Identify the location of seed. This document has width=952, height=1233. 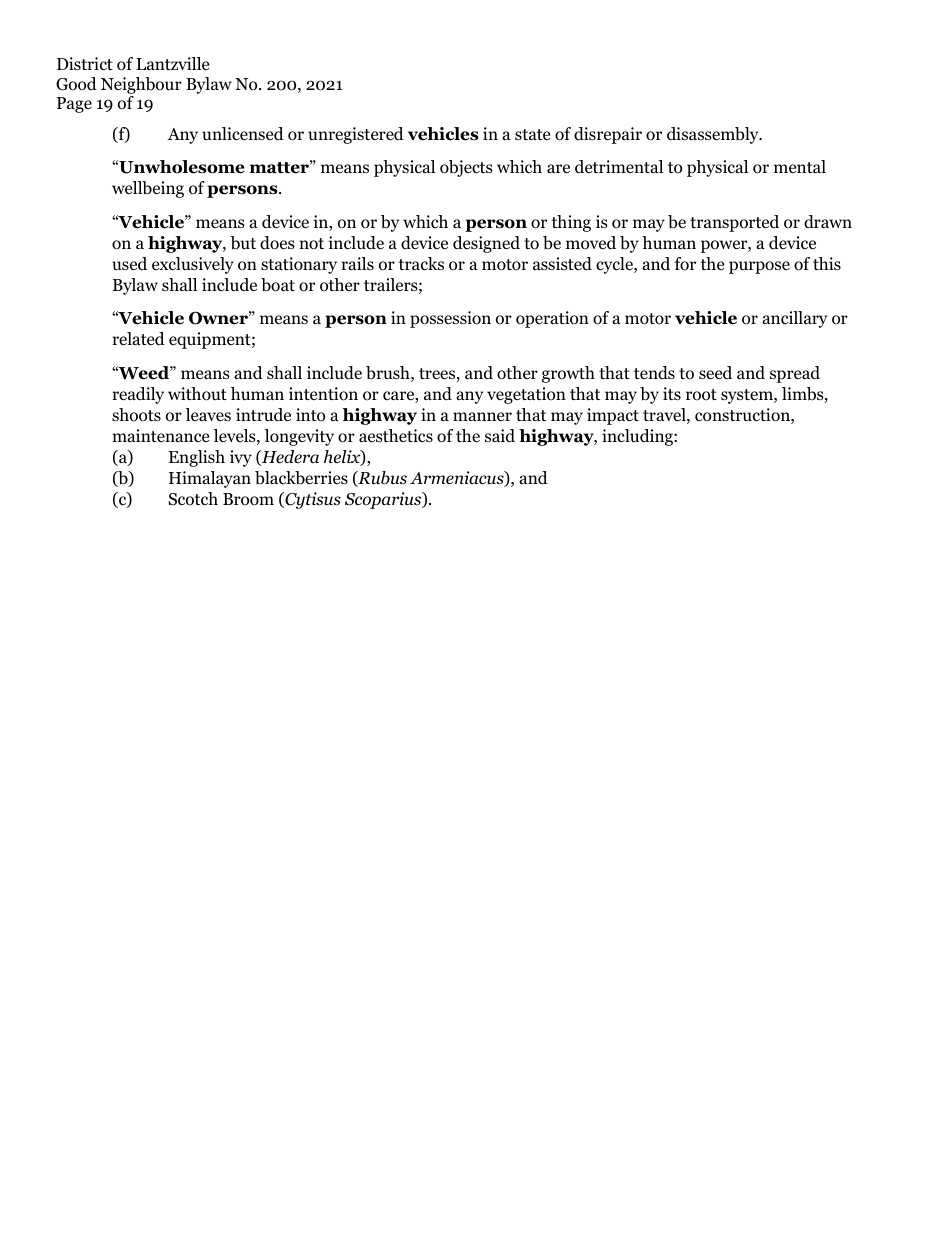
(715, 373).
